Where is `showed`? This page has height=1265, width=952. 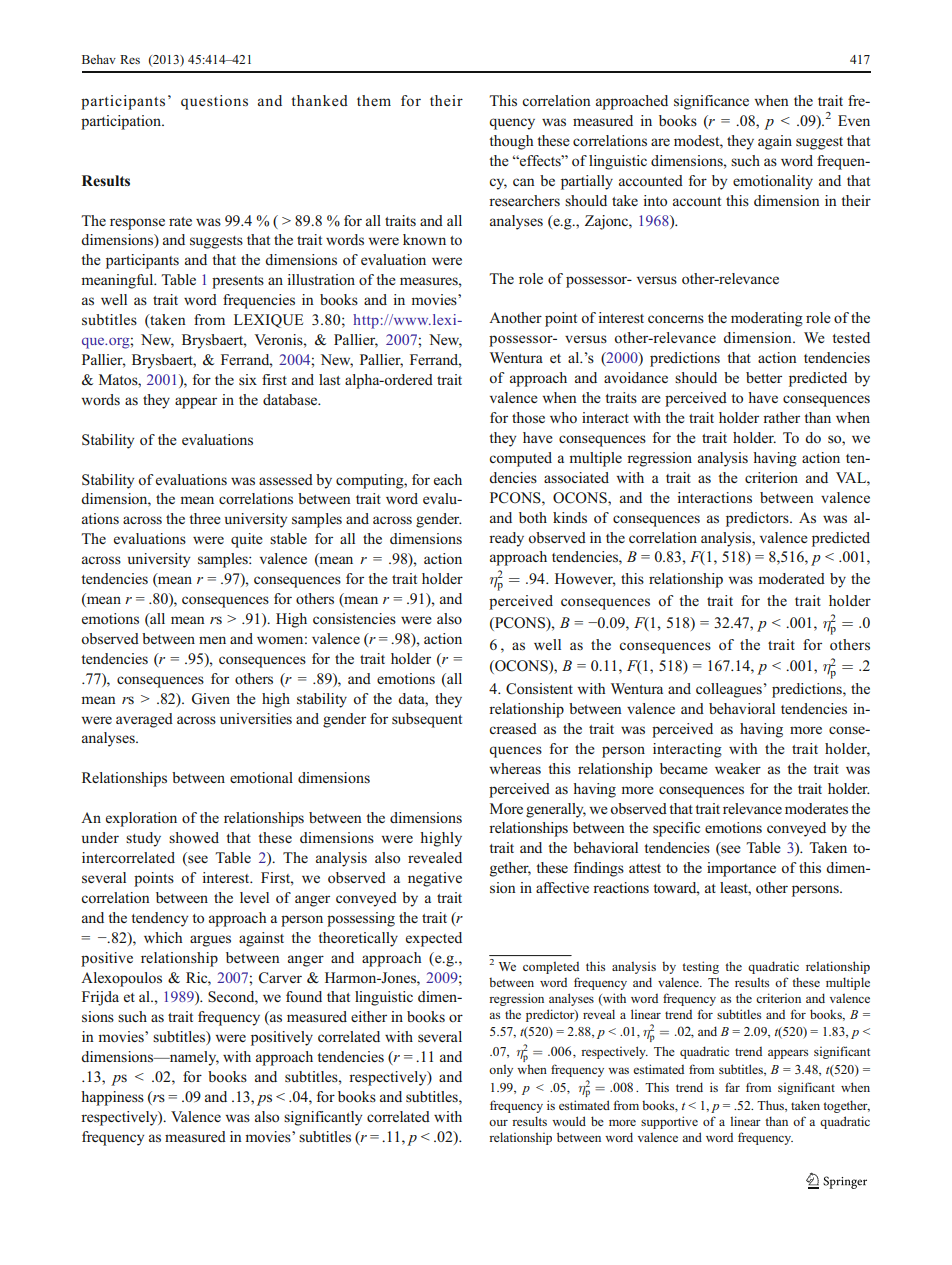 showed is located at coordinates (194, 838).
